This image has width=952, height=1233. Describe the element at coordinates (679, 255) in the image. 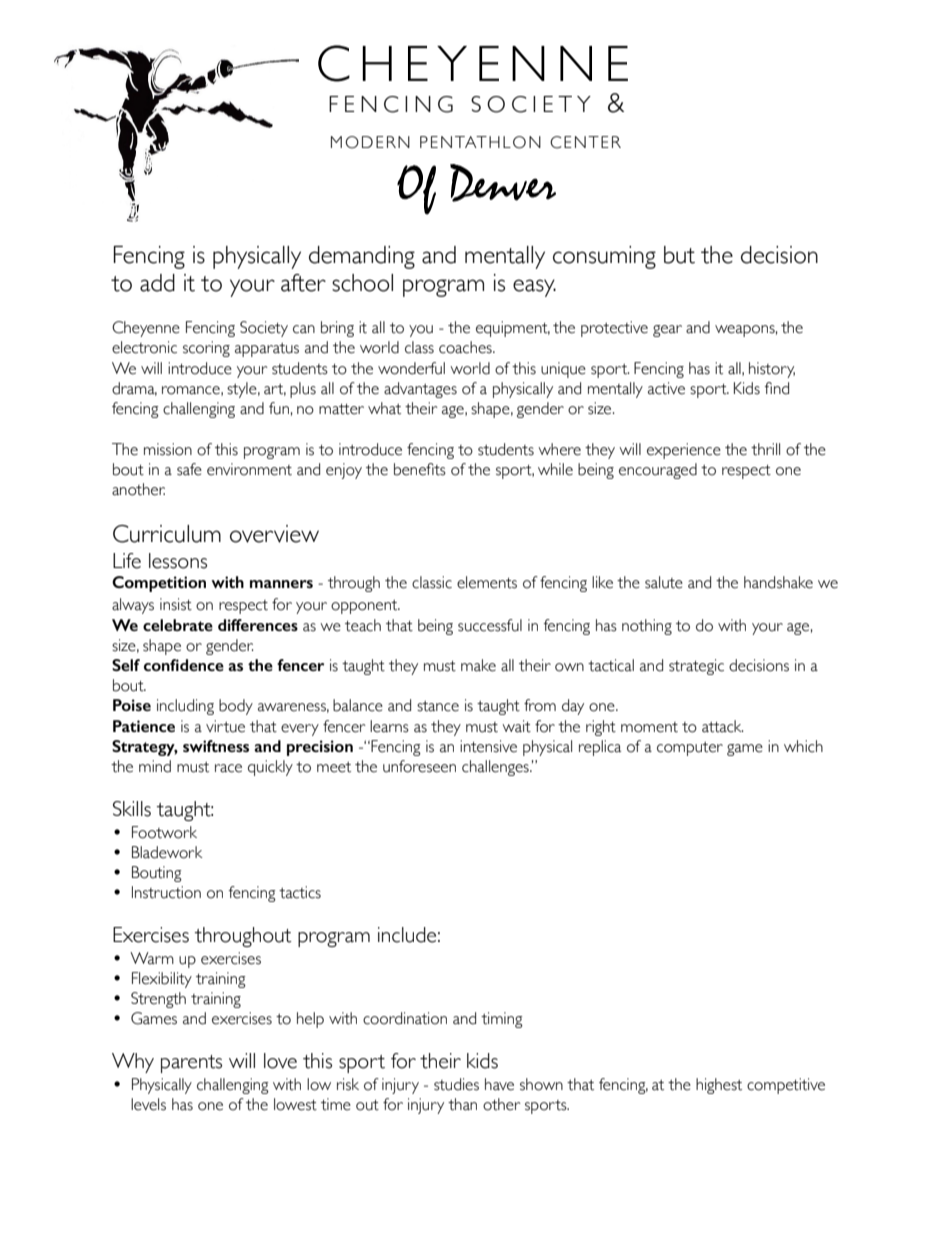

I see `but` at that location.
